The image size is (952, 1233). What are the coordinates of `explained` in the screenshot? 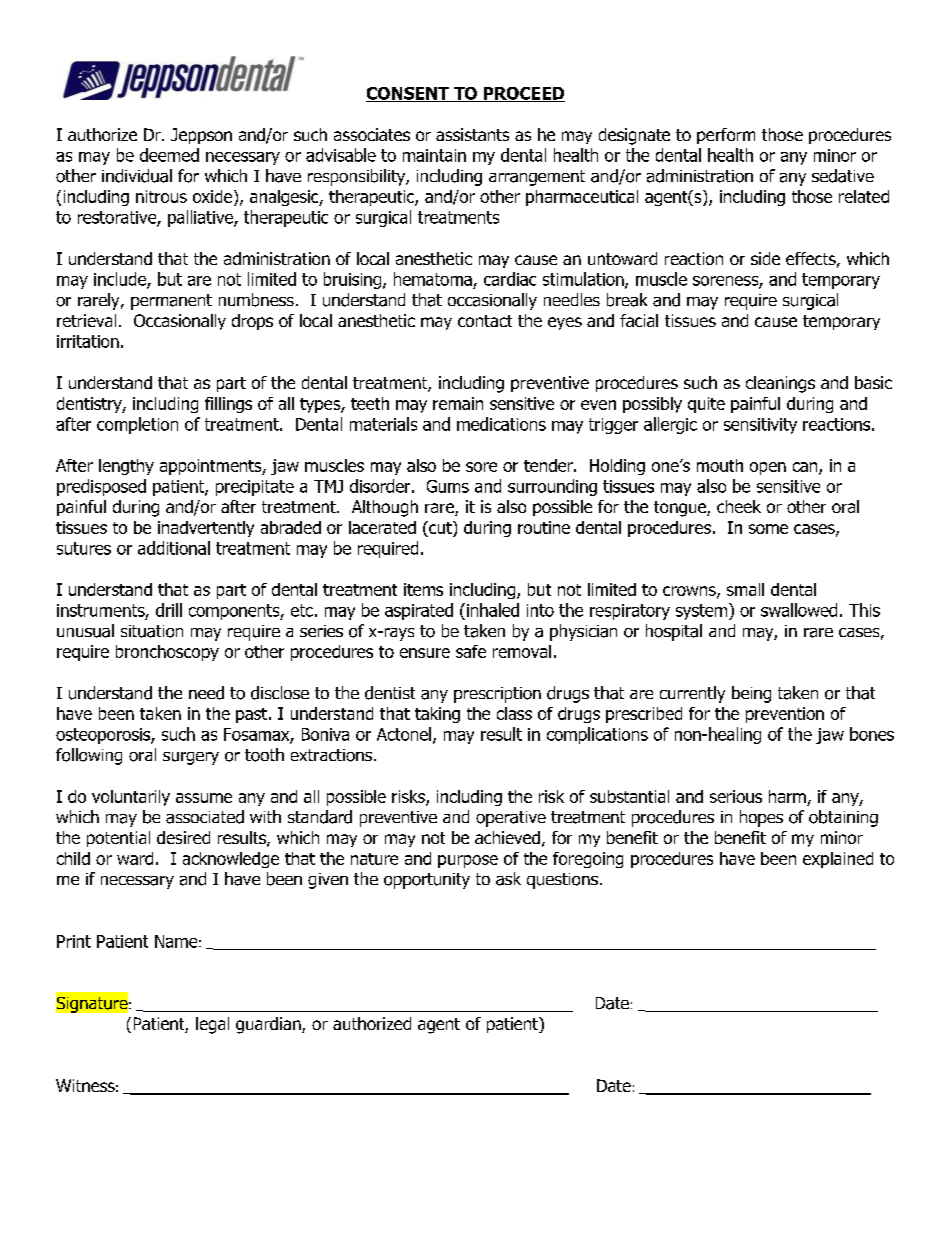 It's located at (838, 860).
